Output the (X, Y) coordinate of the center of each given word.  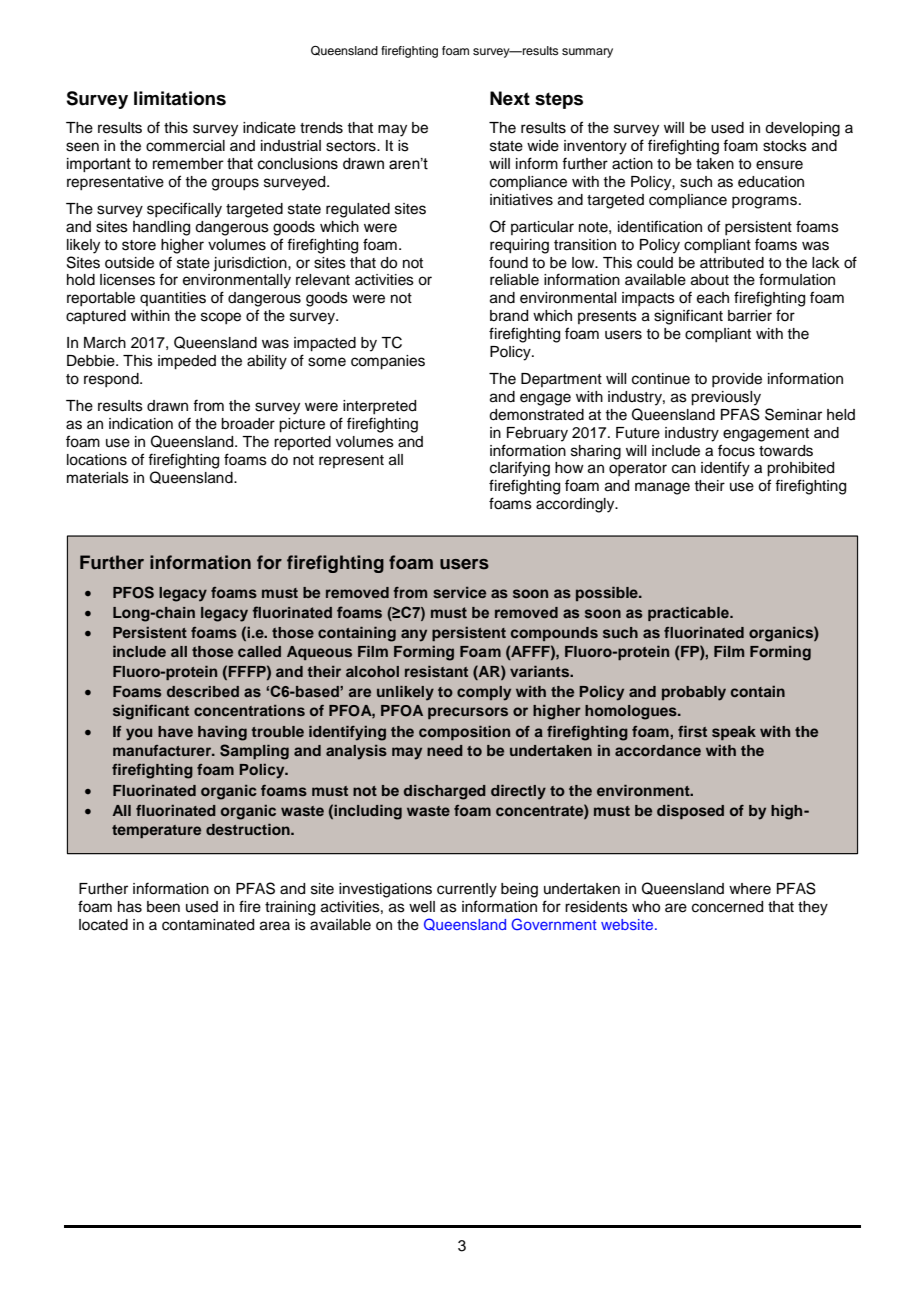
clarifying (520, 469)
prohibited (800, 469)
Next (510, 98)
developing (802, 129)
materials (98, 478)
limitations (180, 98)
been (163, 907)
